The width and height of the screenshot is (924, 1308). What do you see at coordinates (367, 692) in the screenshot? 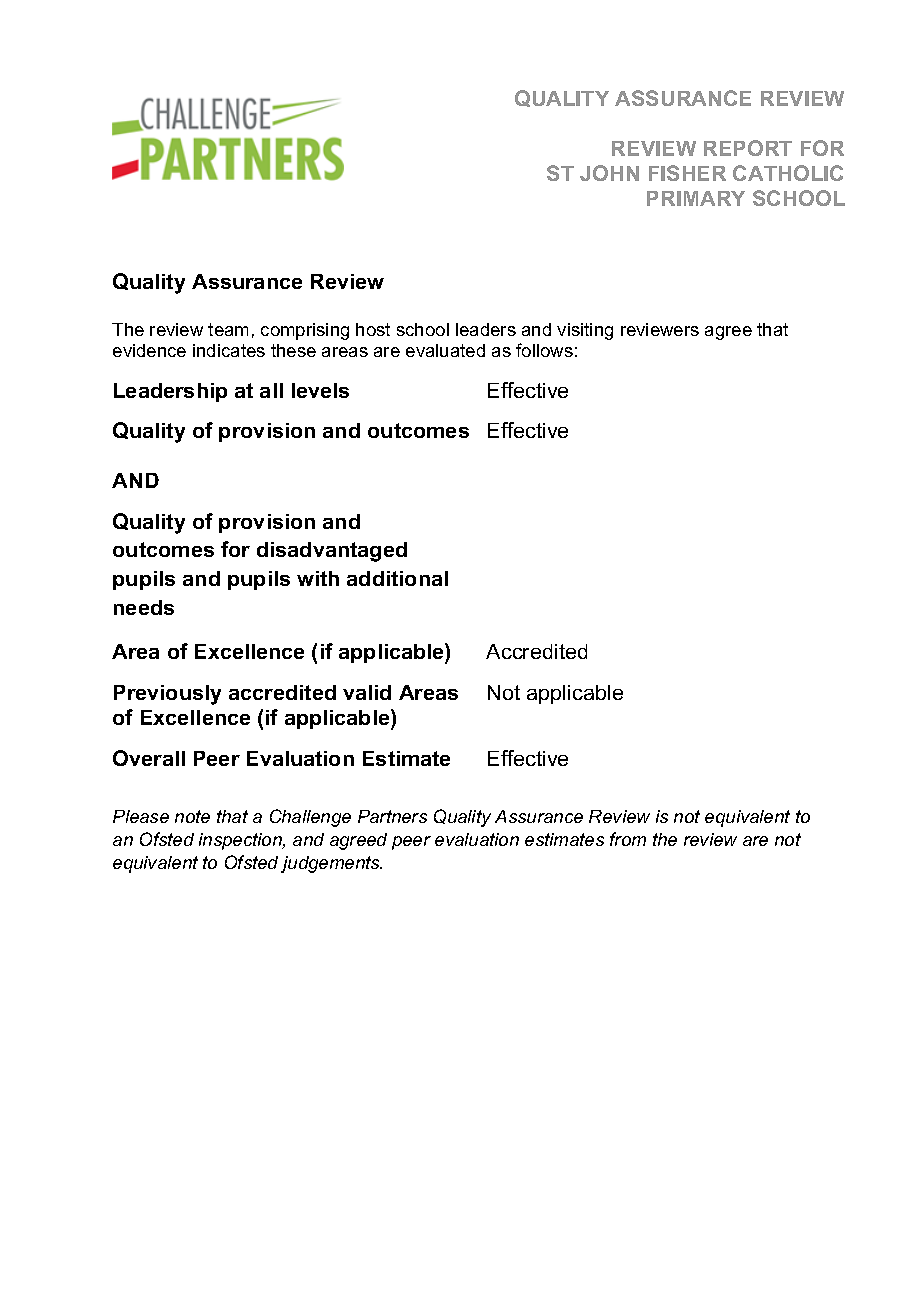
I see `valid` at bounding box center [367, 692].
